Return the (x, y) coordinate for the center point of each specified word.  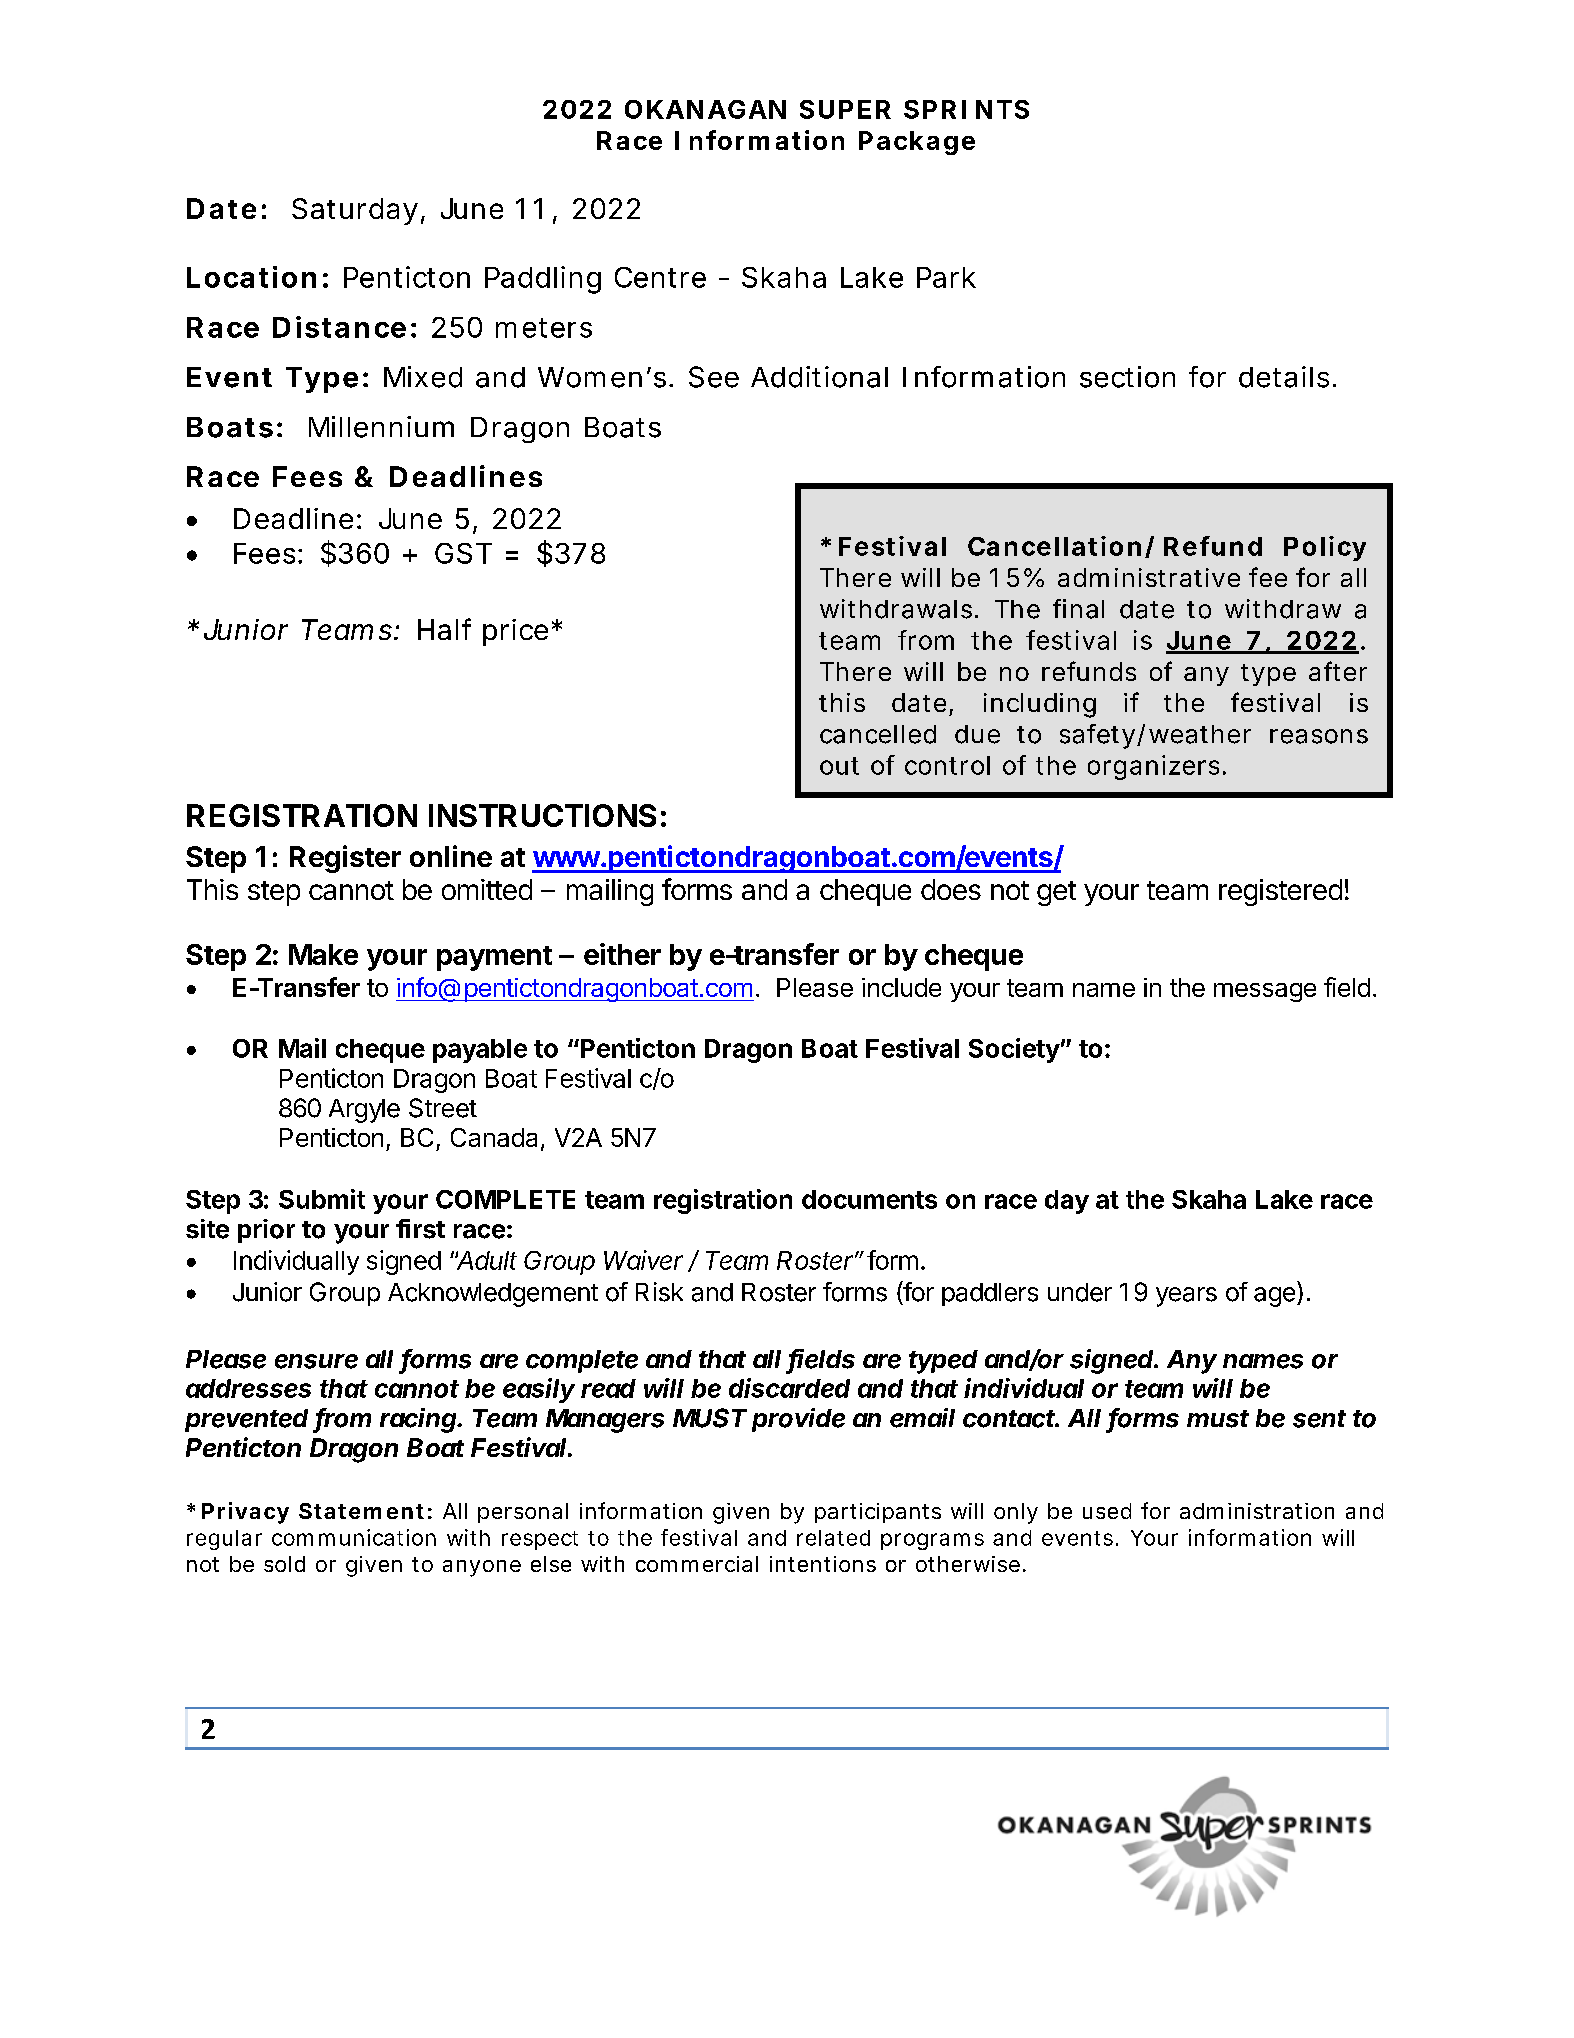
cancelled (878, 734)
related (833, 1538)
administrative (1149, 577)
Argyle (364, 1111)
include (901, 987)
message (1265, 992)
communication (354, 1537)
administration (1257, 1511)
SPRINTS (966, 109)
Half (444, 629)
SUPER (845, 109)
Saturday (355, 211)
